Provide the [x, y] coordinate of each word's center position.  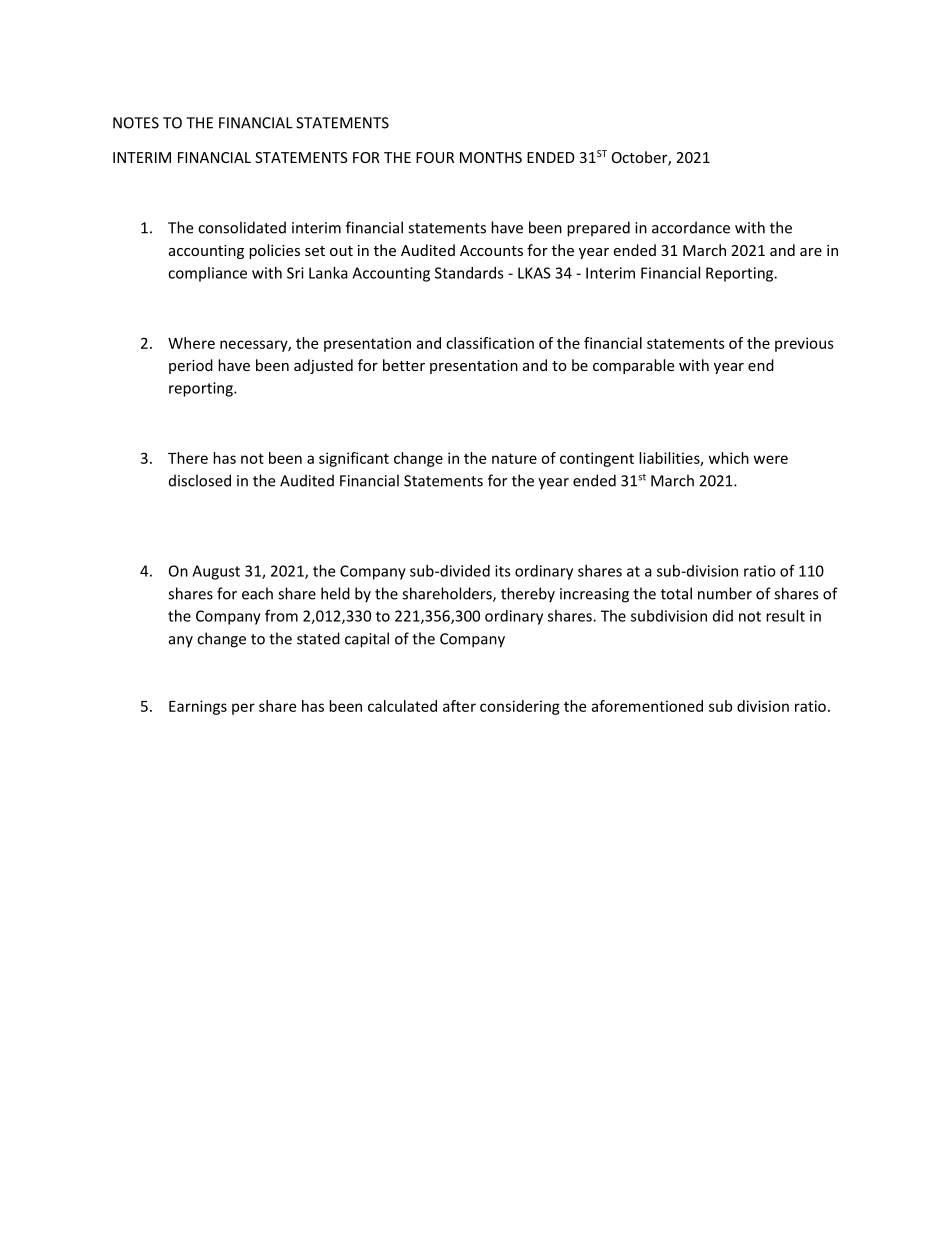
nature [514, 458]
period [191, 366]
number [725, 593]
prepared [598, 229]
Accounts [491, 250]
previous [804, 344]
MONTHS [491, 157]
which [729, 458]
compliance [207, 274]
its [503, 571]
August [216, 572]
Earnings [198, 707]
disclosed [200, 480]
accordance [691, 227]
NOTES [136, 123]
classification [490, 343]
